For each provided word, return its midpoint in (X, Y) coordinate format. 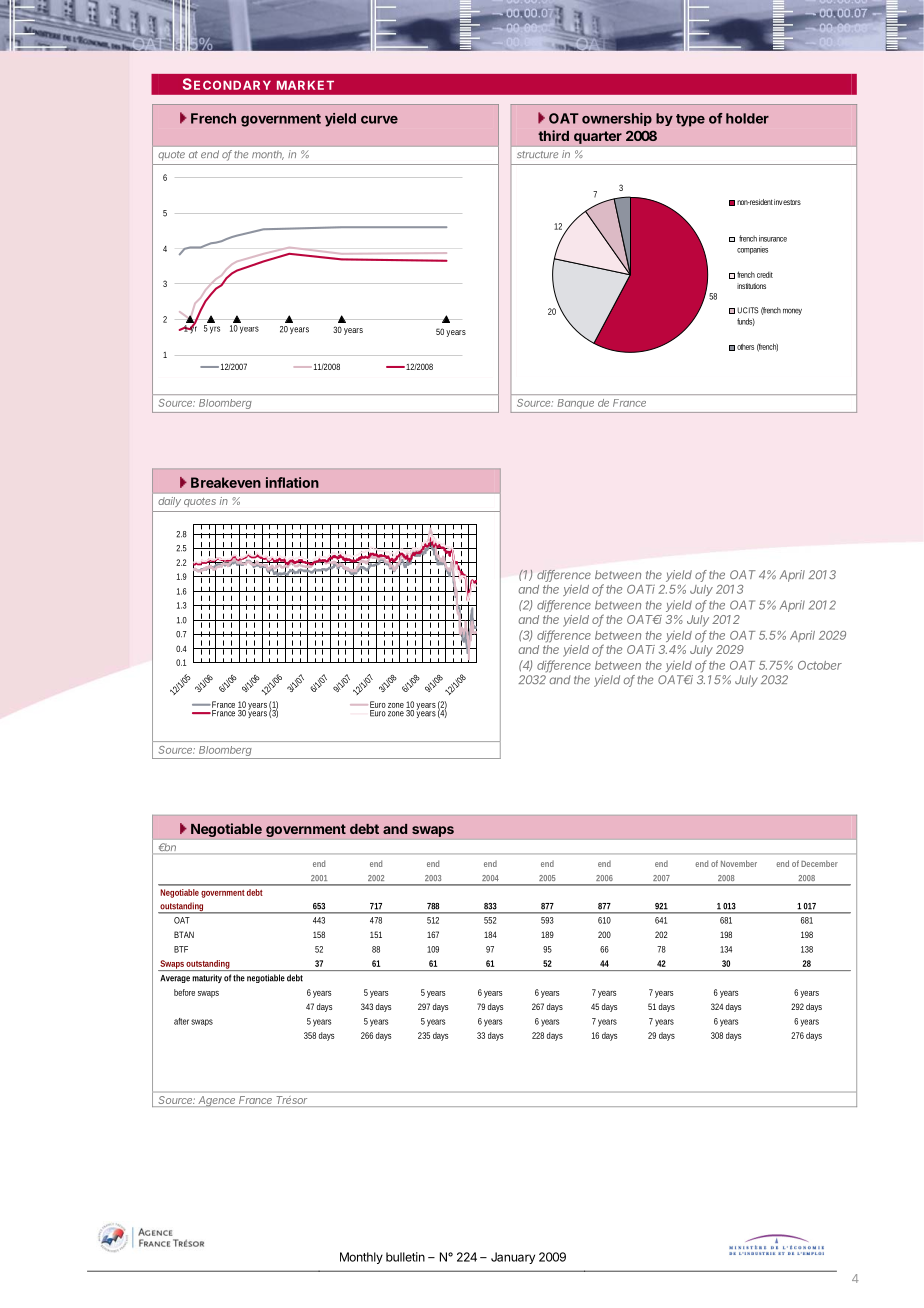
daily (170, 502)
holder (747, 118)
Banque (576, 404)
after (181, 1021)
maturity (207, 978)
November (739, 863)
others (745, 347)
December (819, 863)
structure (537, 154)
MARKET (305, 85)
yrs (215, 330)
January (513, 1258)
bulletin (405, 1257)
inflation (292, 482)
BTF (181, 949)
